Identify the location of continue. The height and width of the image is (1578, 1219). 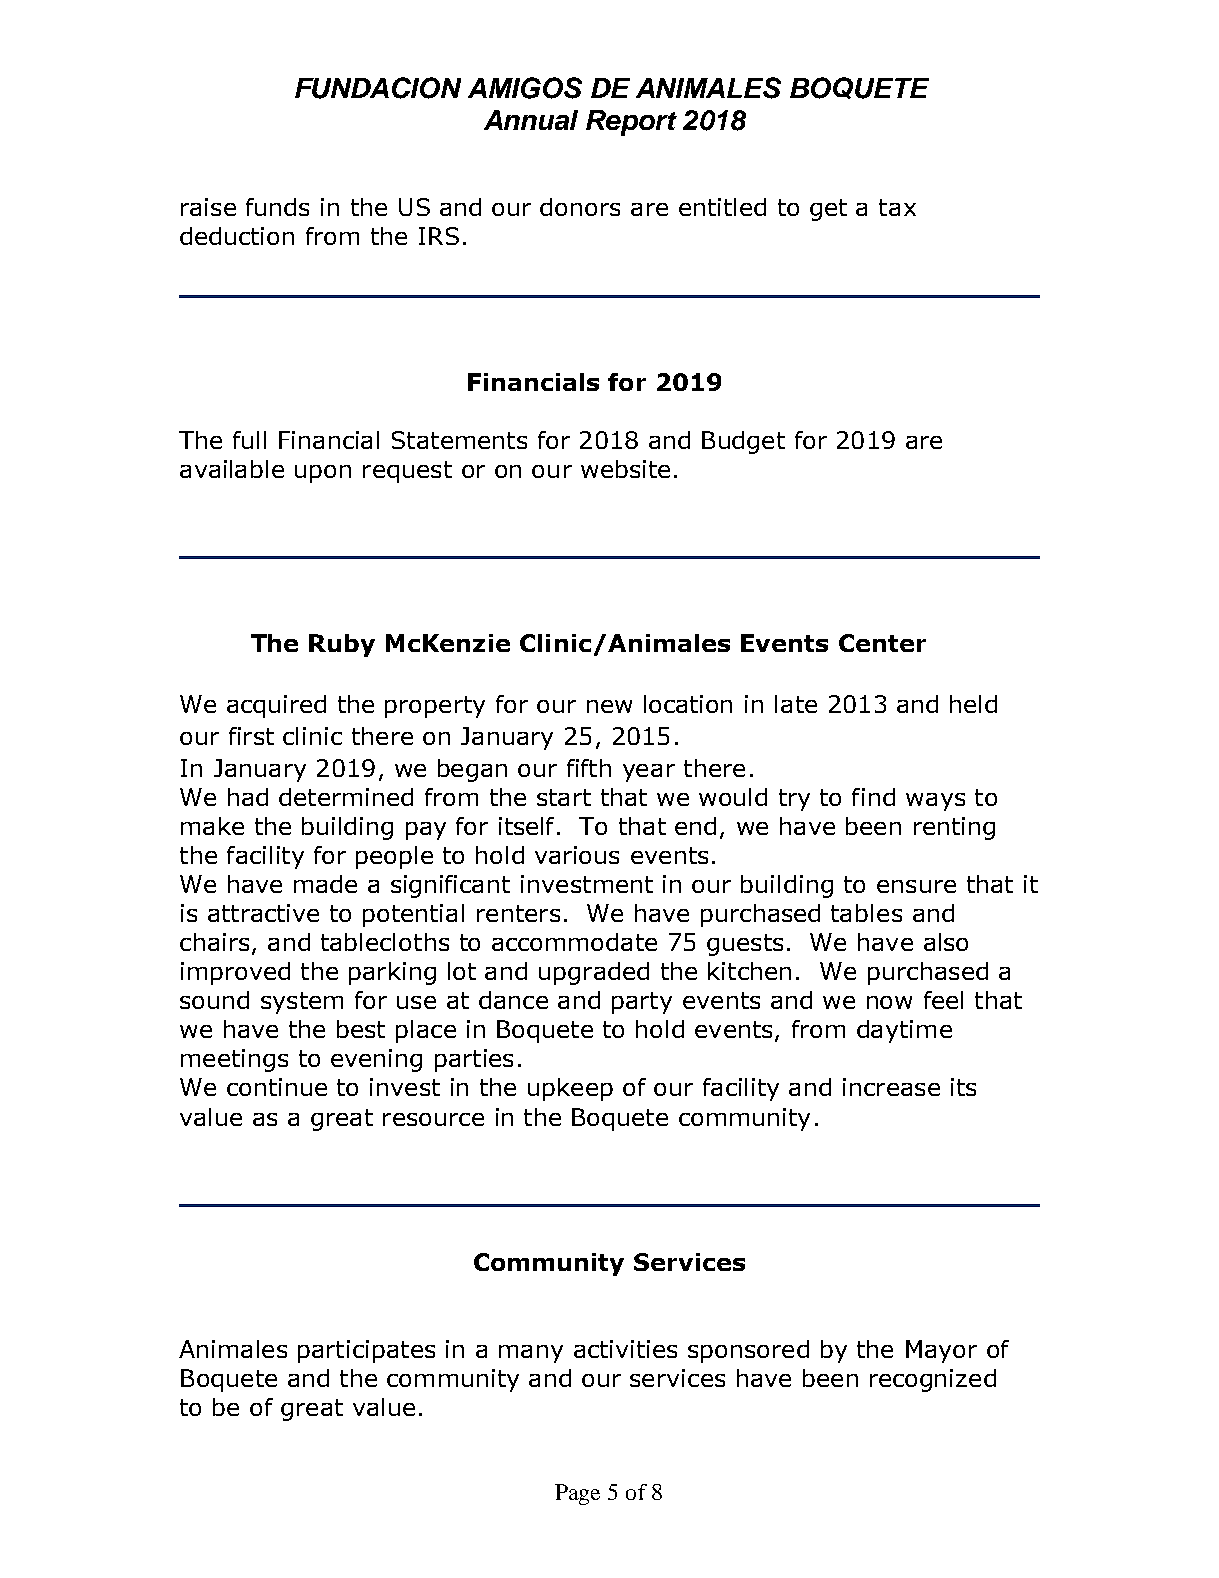
(277, 1087).
